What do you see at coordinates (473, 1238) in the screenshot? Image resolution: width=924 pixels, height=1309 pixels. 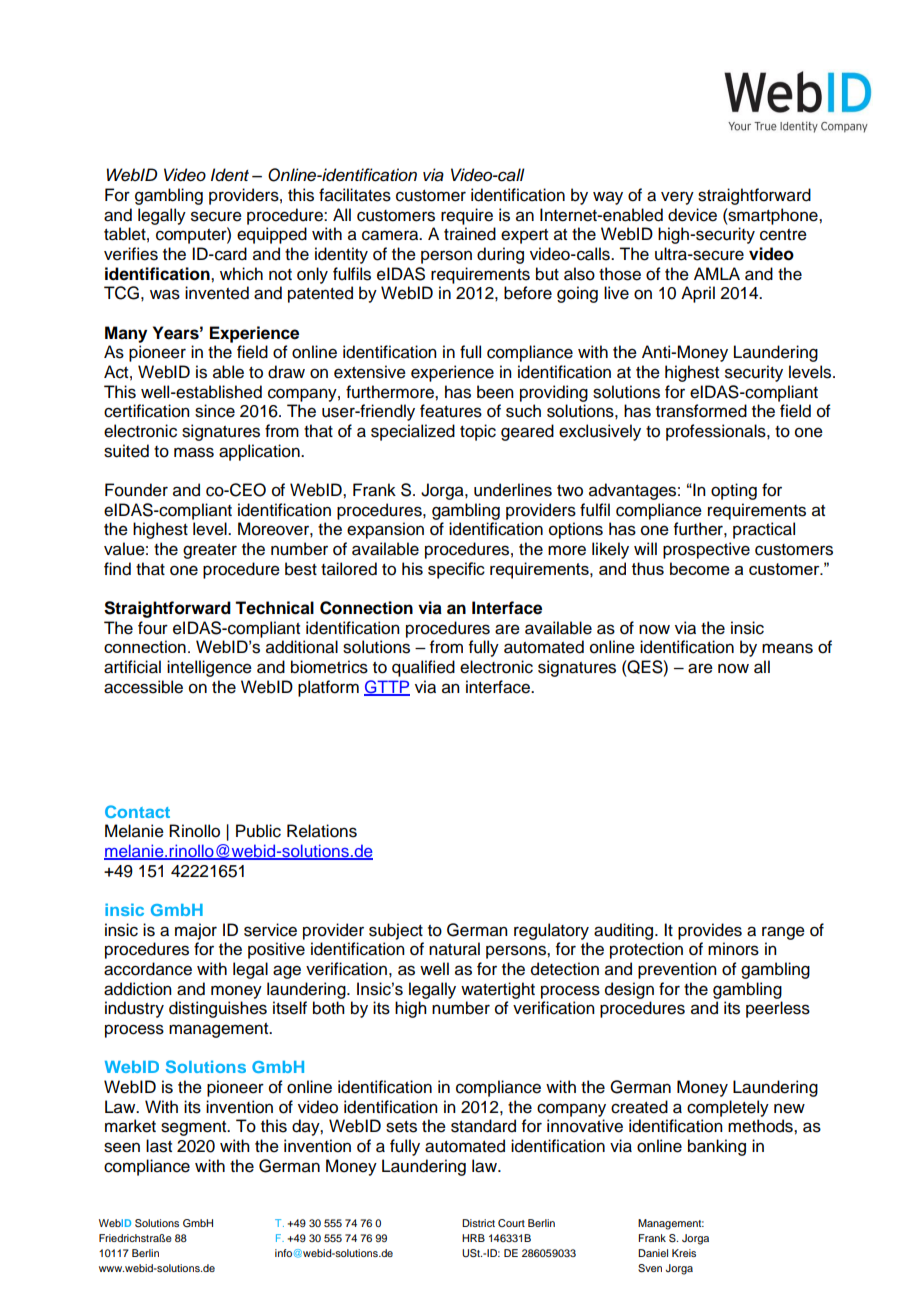 I see `HRB` at bounding box center [473, 1238].
